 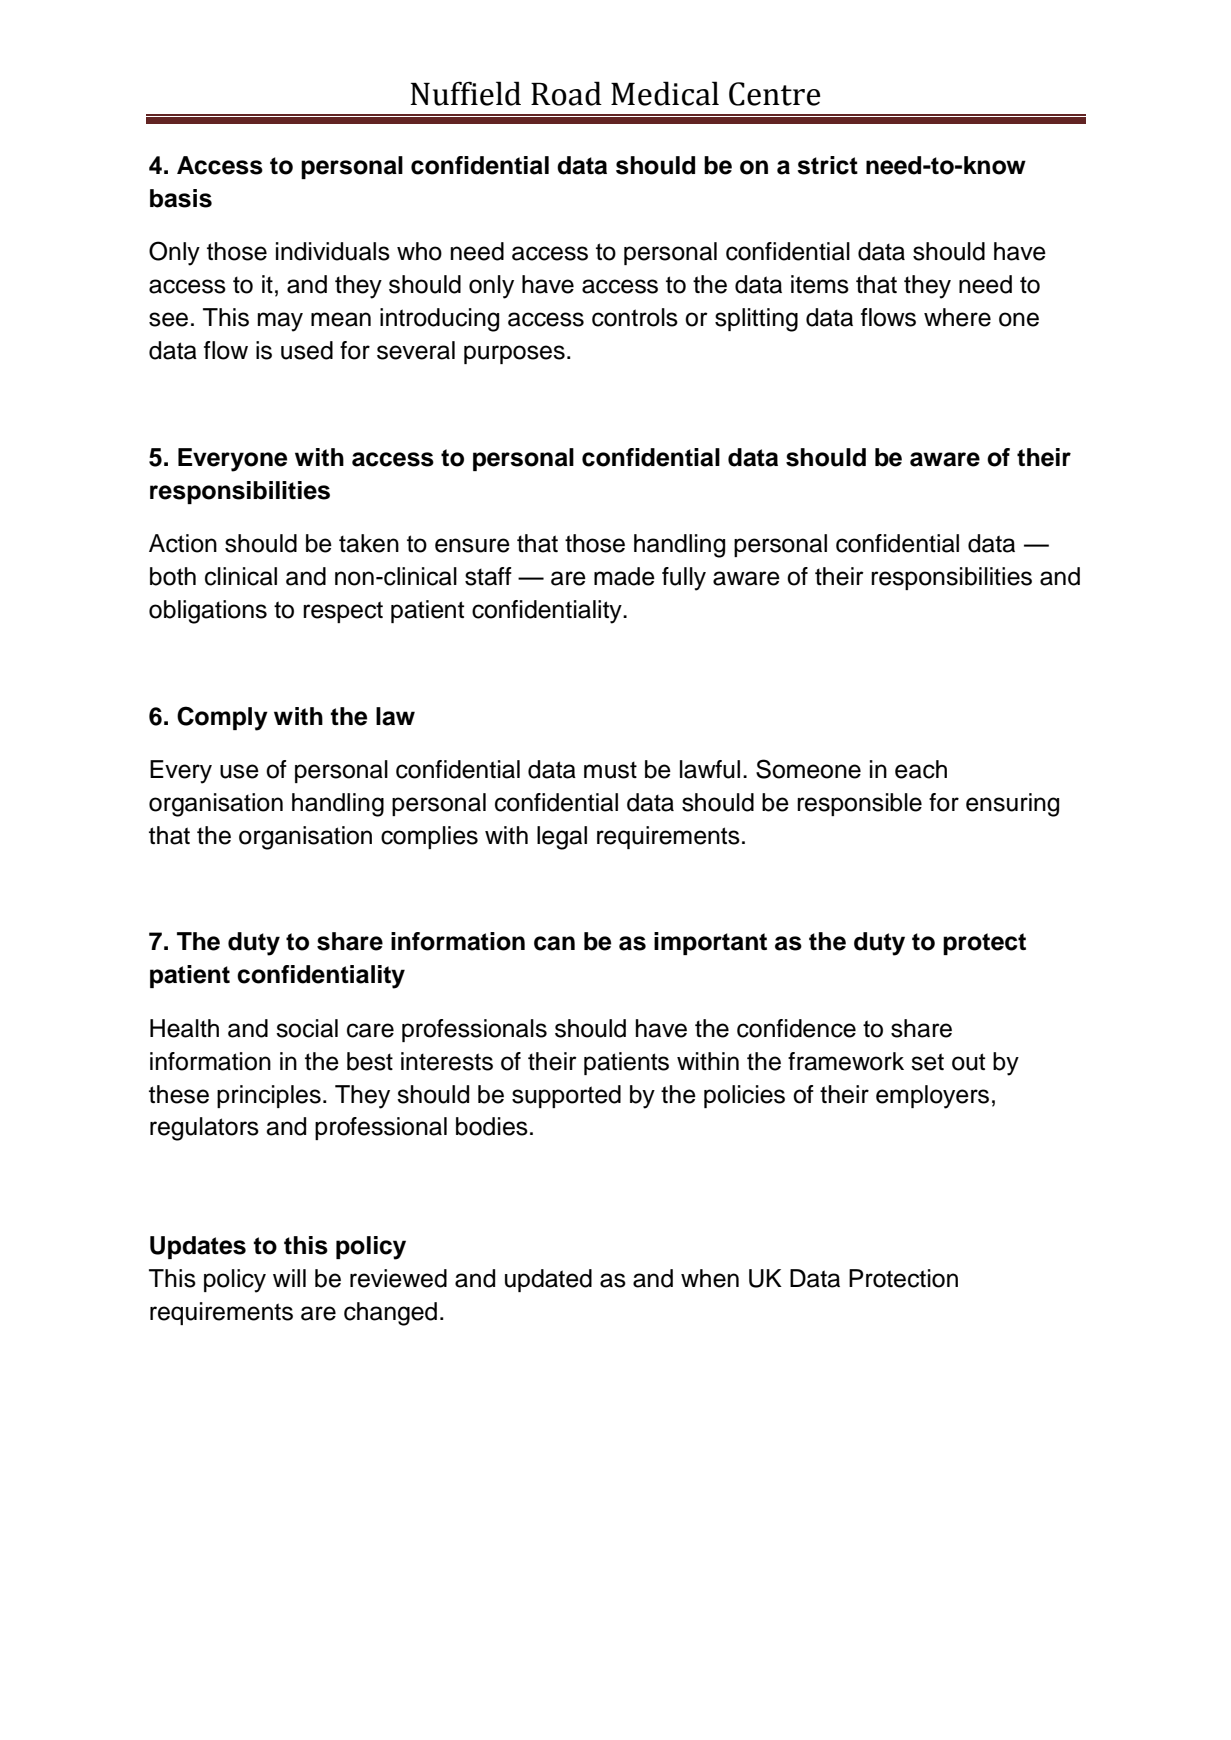 What do you see at coordinates (307, 350) in the screenshot?
I see `used` at bounding box center [307, 350].
